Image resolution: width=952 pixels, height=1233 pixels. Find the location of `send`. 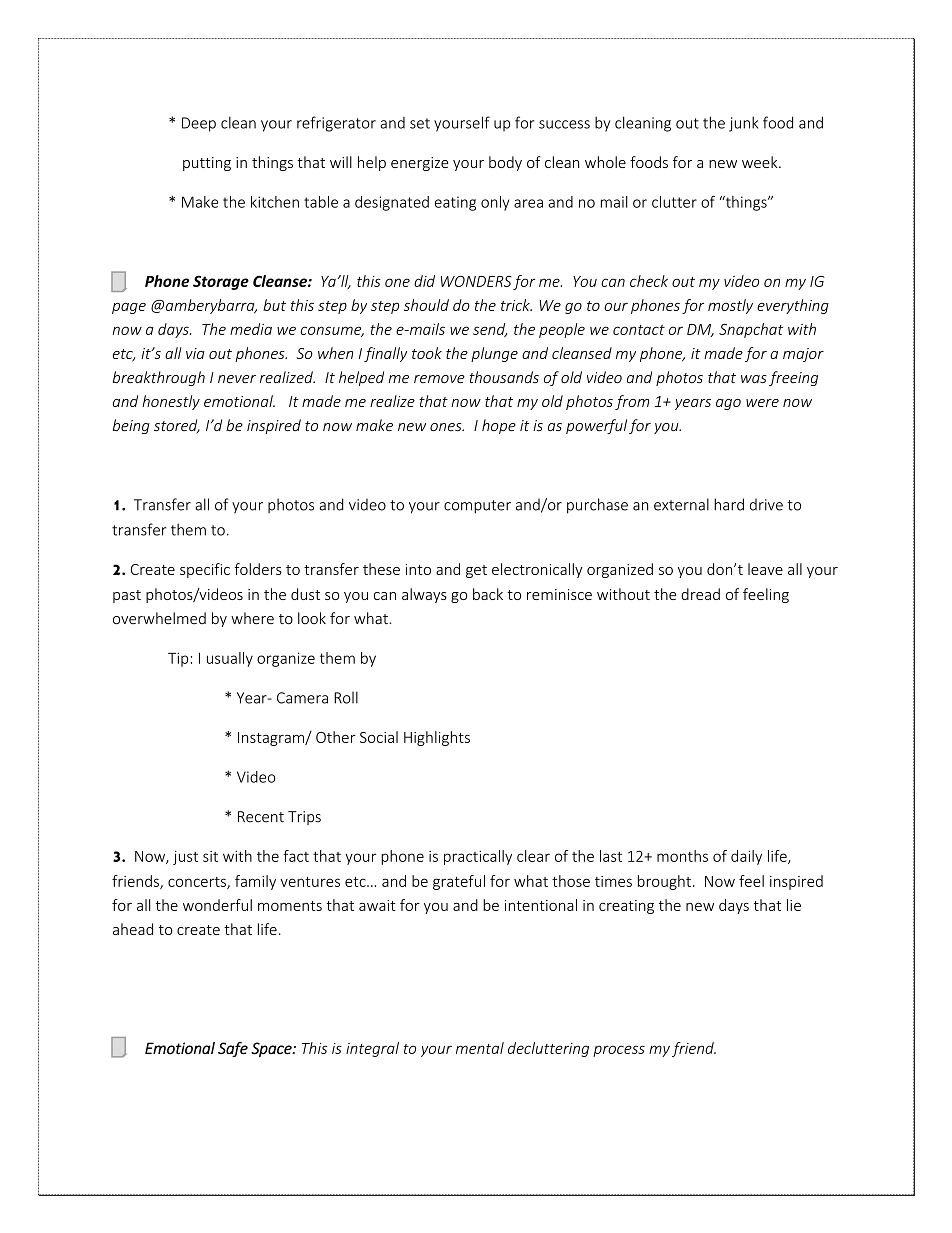

send is located at coordinates (490, 330).
